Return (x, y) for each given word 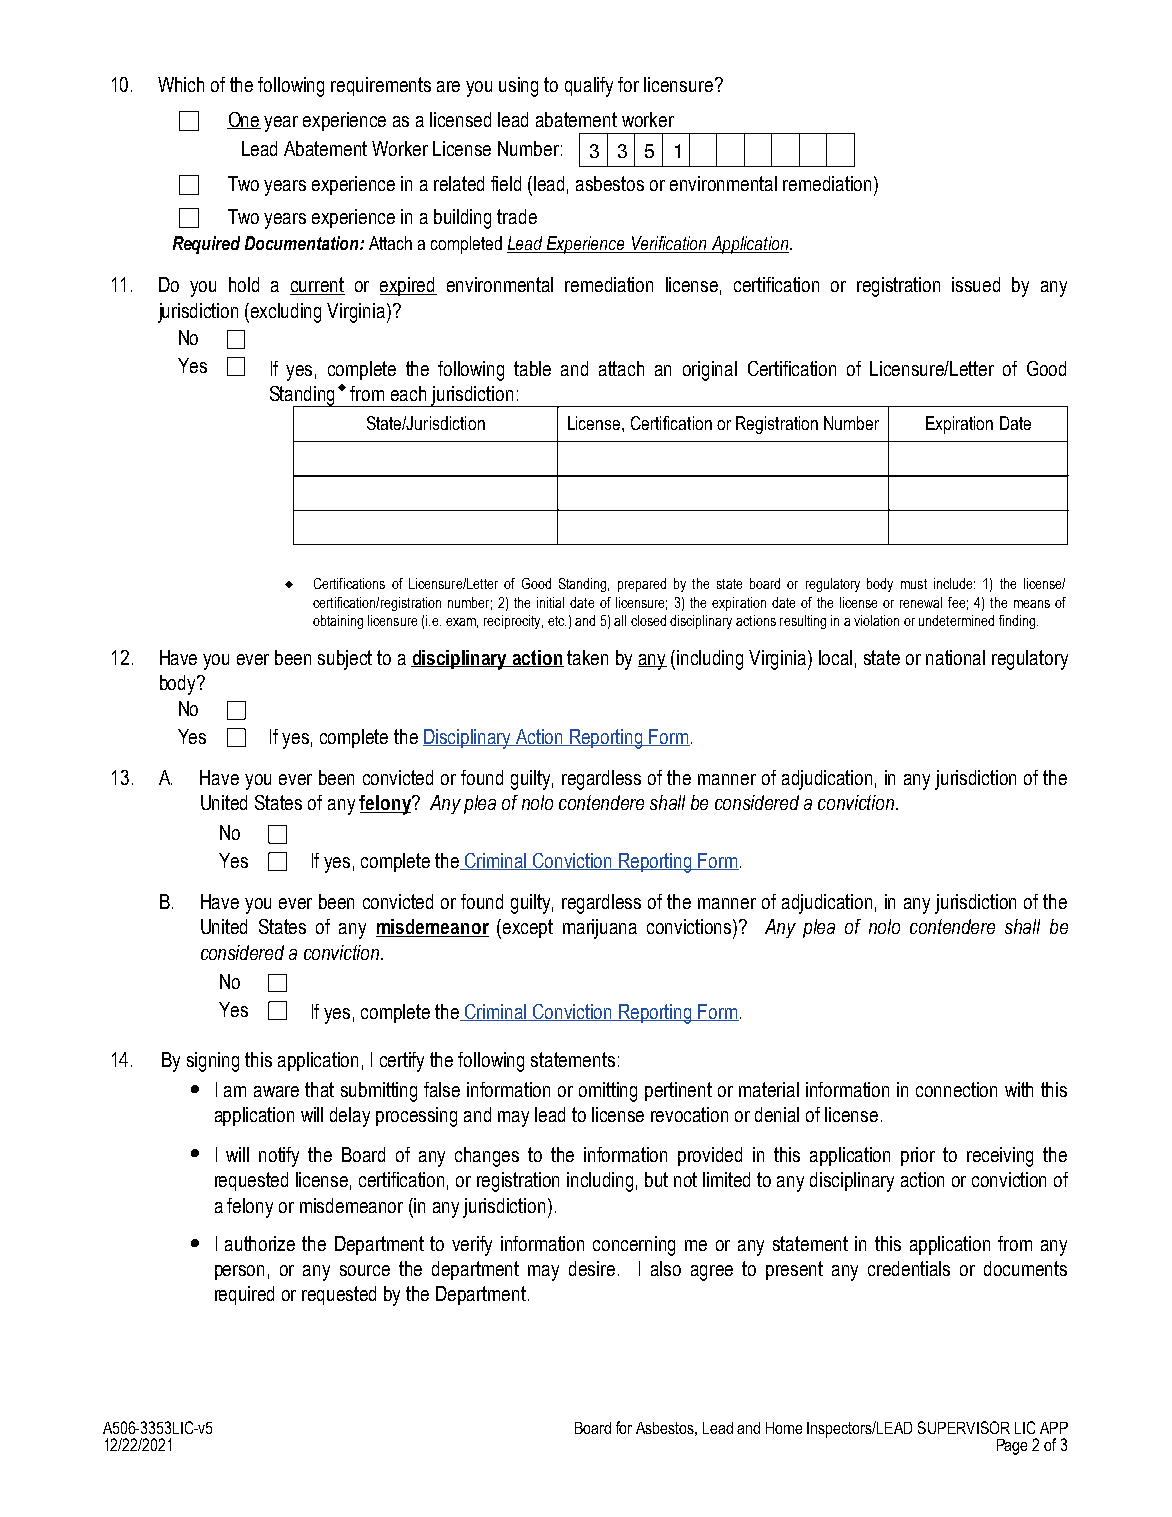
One (244, 120)
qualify (589, 87)
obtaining (338, 622)
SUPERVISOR (964, 1427)
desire (592, 1268)
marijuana (600, 929)
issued (976, 284)
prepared (642, 585)
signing (213, 1062)
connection (956, 1089)
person (239, 1272)
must (914, 584)
